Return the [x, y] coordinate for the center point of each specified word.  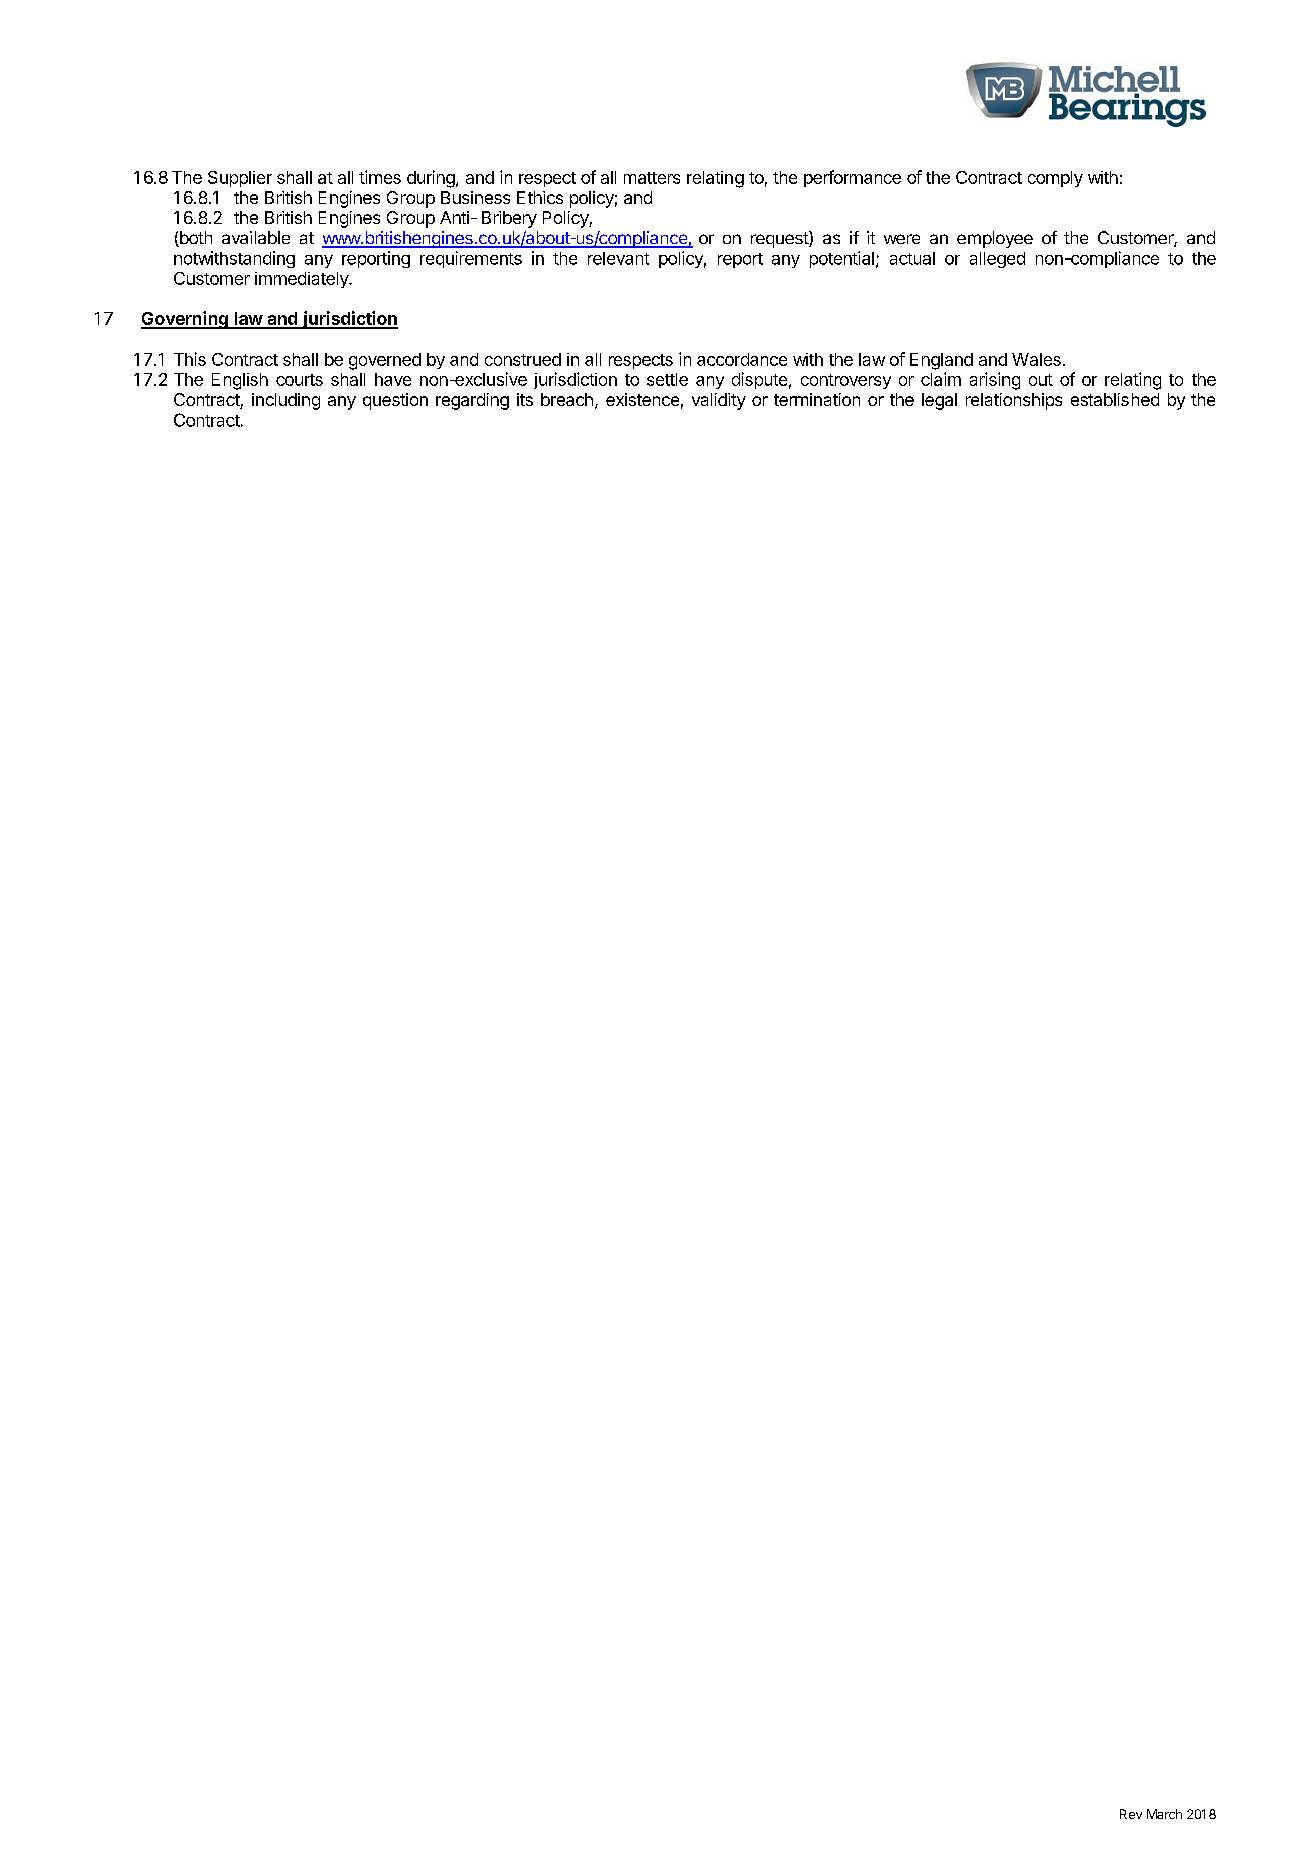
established [1115, 399]
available [256, 237]
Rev [1131, 1814]
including [286, 401]
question [395, 401]
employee [995, 239]
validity [719, 401]
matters [652, 178]
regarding [472, 401]
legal [939, 401]
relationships [1014, 401]
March [1164, 1814]
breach [567, 399]
